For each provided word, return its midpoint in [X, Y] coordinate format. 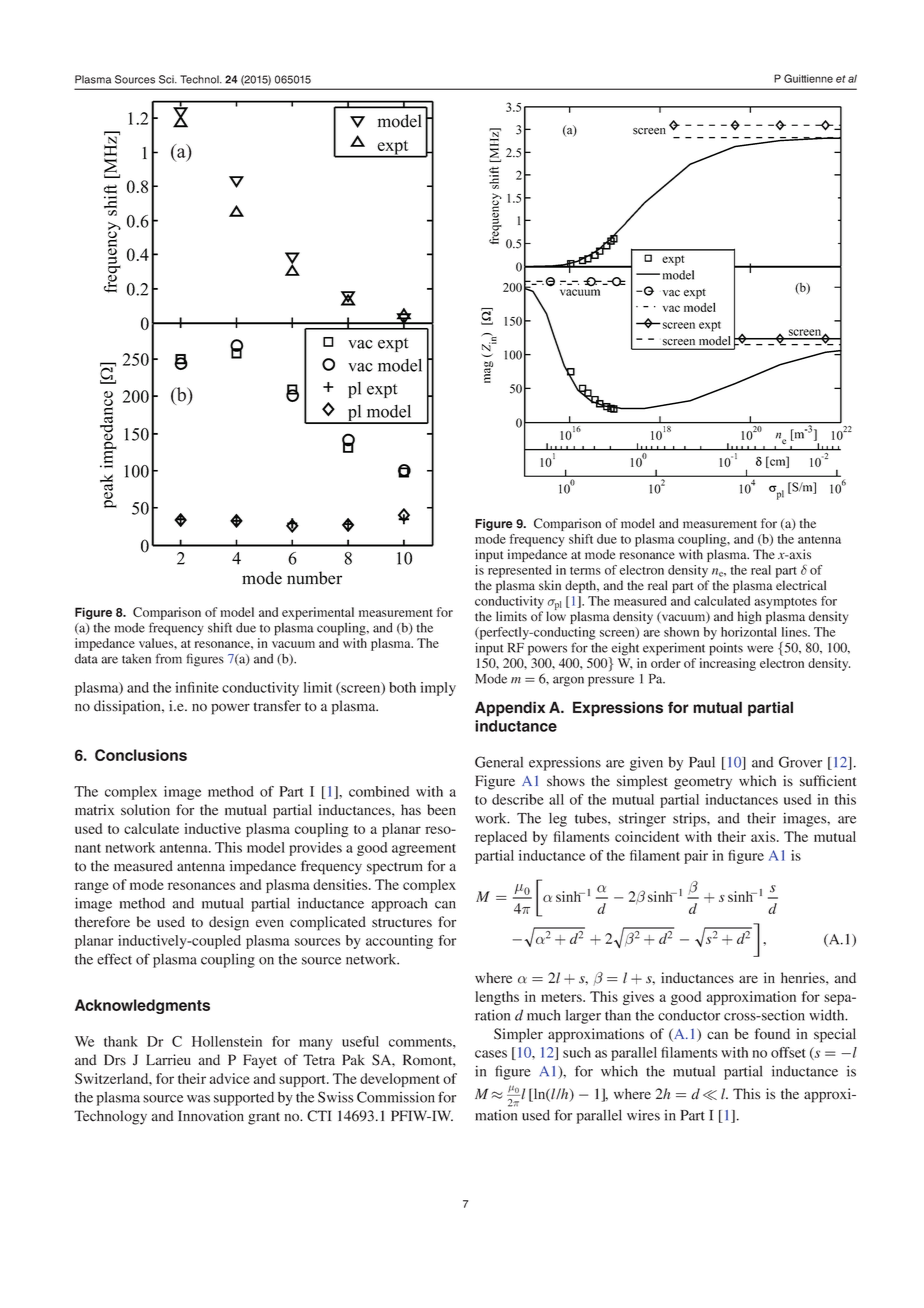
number [314, 578]
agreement [424, 850]
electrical [801, 585]
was [198, 1099]
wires [643, 1115]
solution [145, 810]
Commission [396, 1097]
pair [696, 857]
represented [520, 571]
